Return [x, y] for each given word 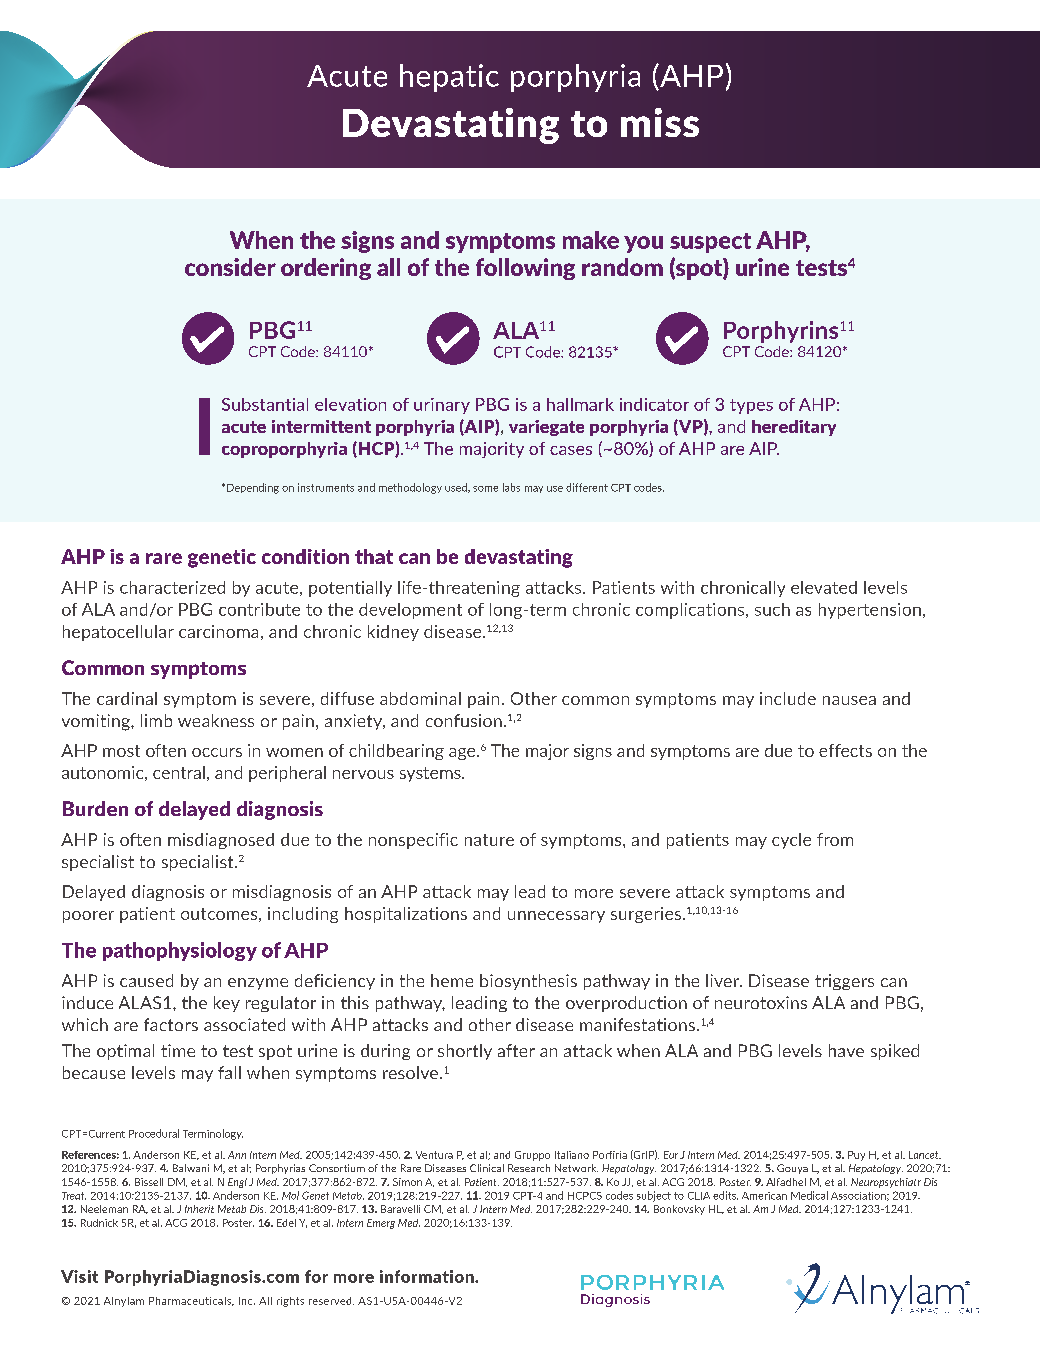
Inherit [199, 1209]
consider [230, 267]
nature [489, 840]
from [835, 839]
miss [660, 122]
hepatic [449, 78]
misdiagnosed [221, 841]
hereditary [794, 428]
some [485, 489]
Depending [253, 488]
